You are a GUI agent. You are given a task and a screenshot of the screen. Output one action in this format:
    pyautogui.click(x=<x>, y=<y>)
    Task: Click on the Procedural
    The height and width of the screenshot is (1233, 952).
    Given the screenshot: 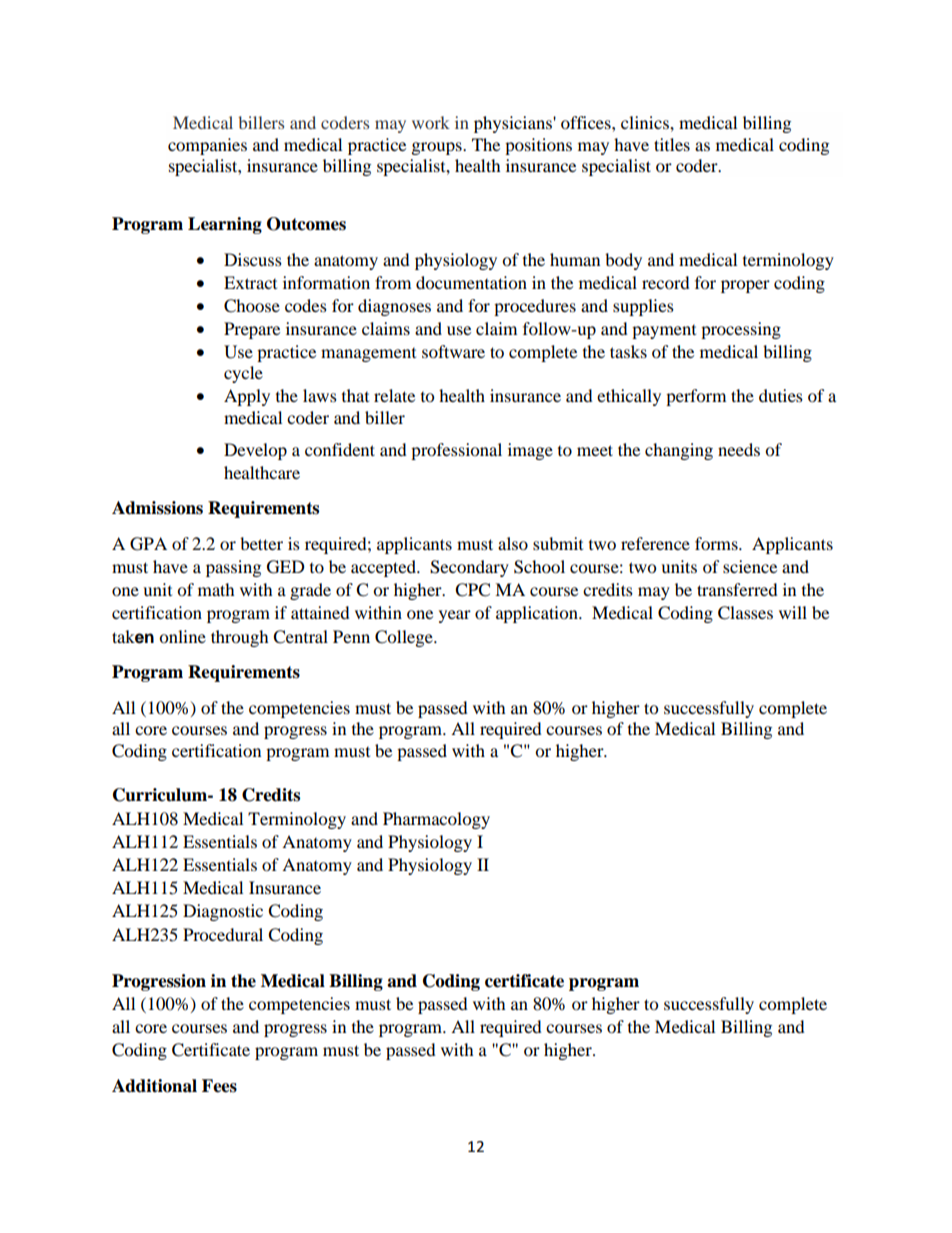 What is the action you would take?
    pyautogui.click(x=223, y=934)
